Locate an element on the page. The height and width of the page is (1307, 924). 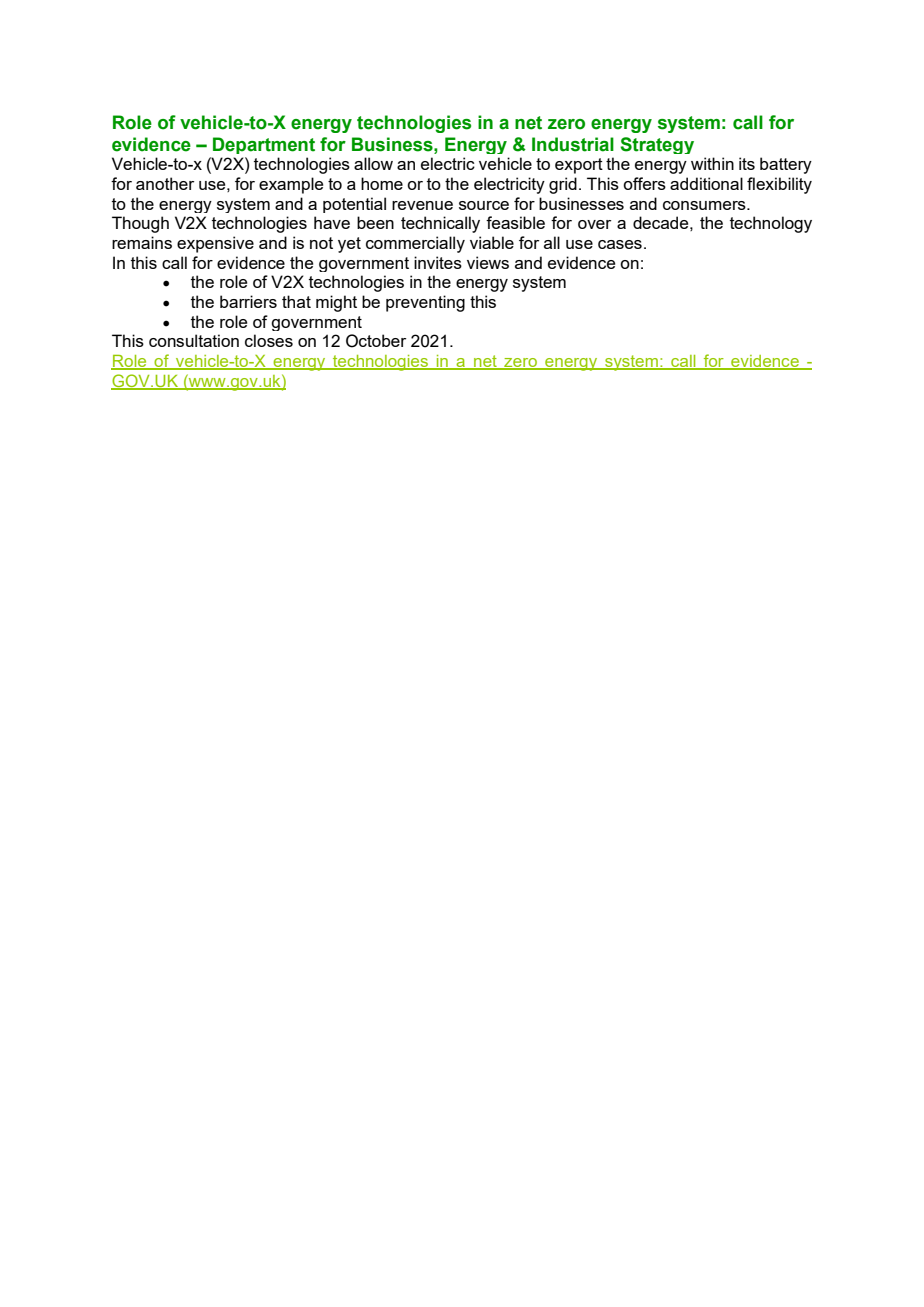
Industrial is located at coordinates (573, 144).
